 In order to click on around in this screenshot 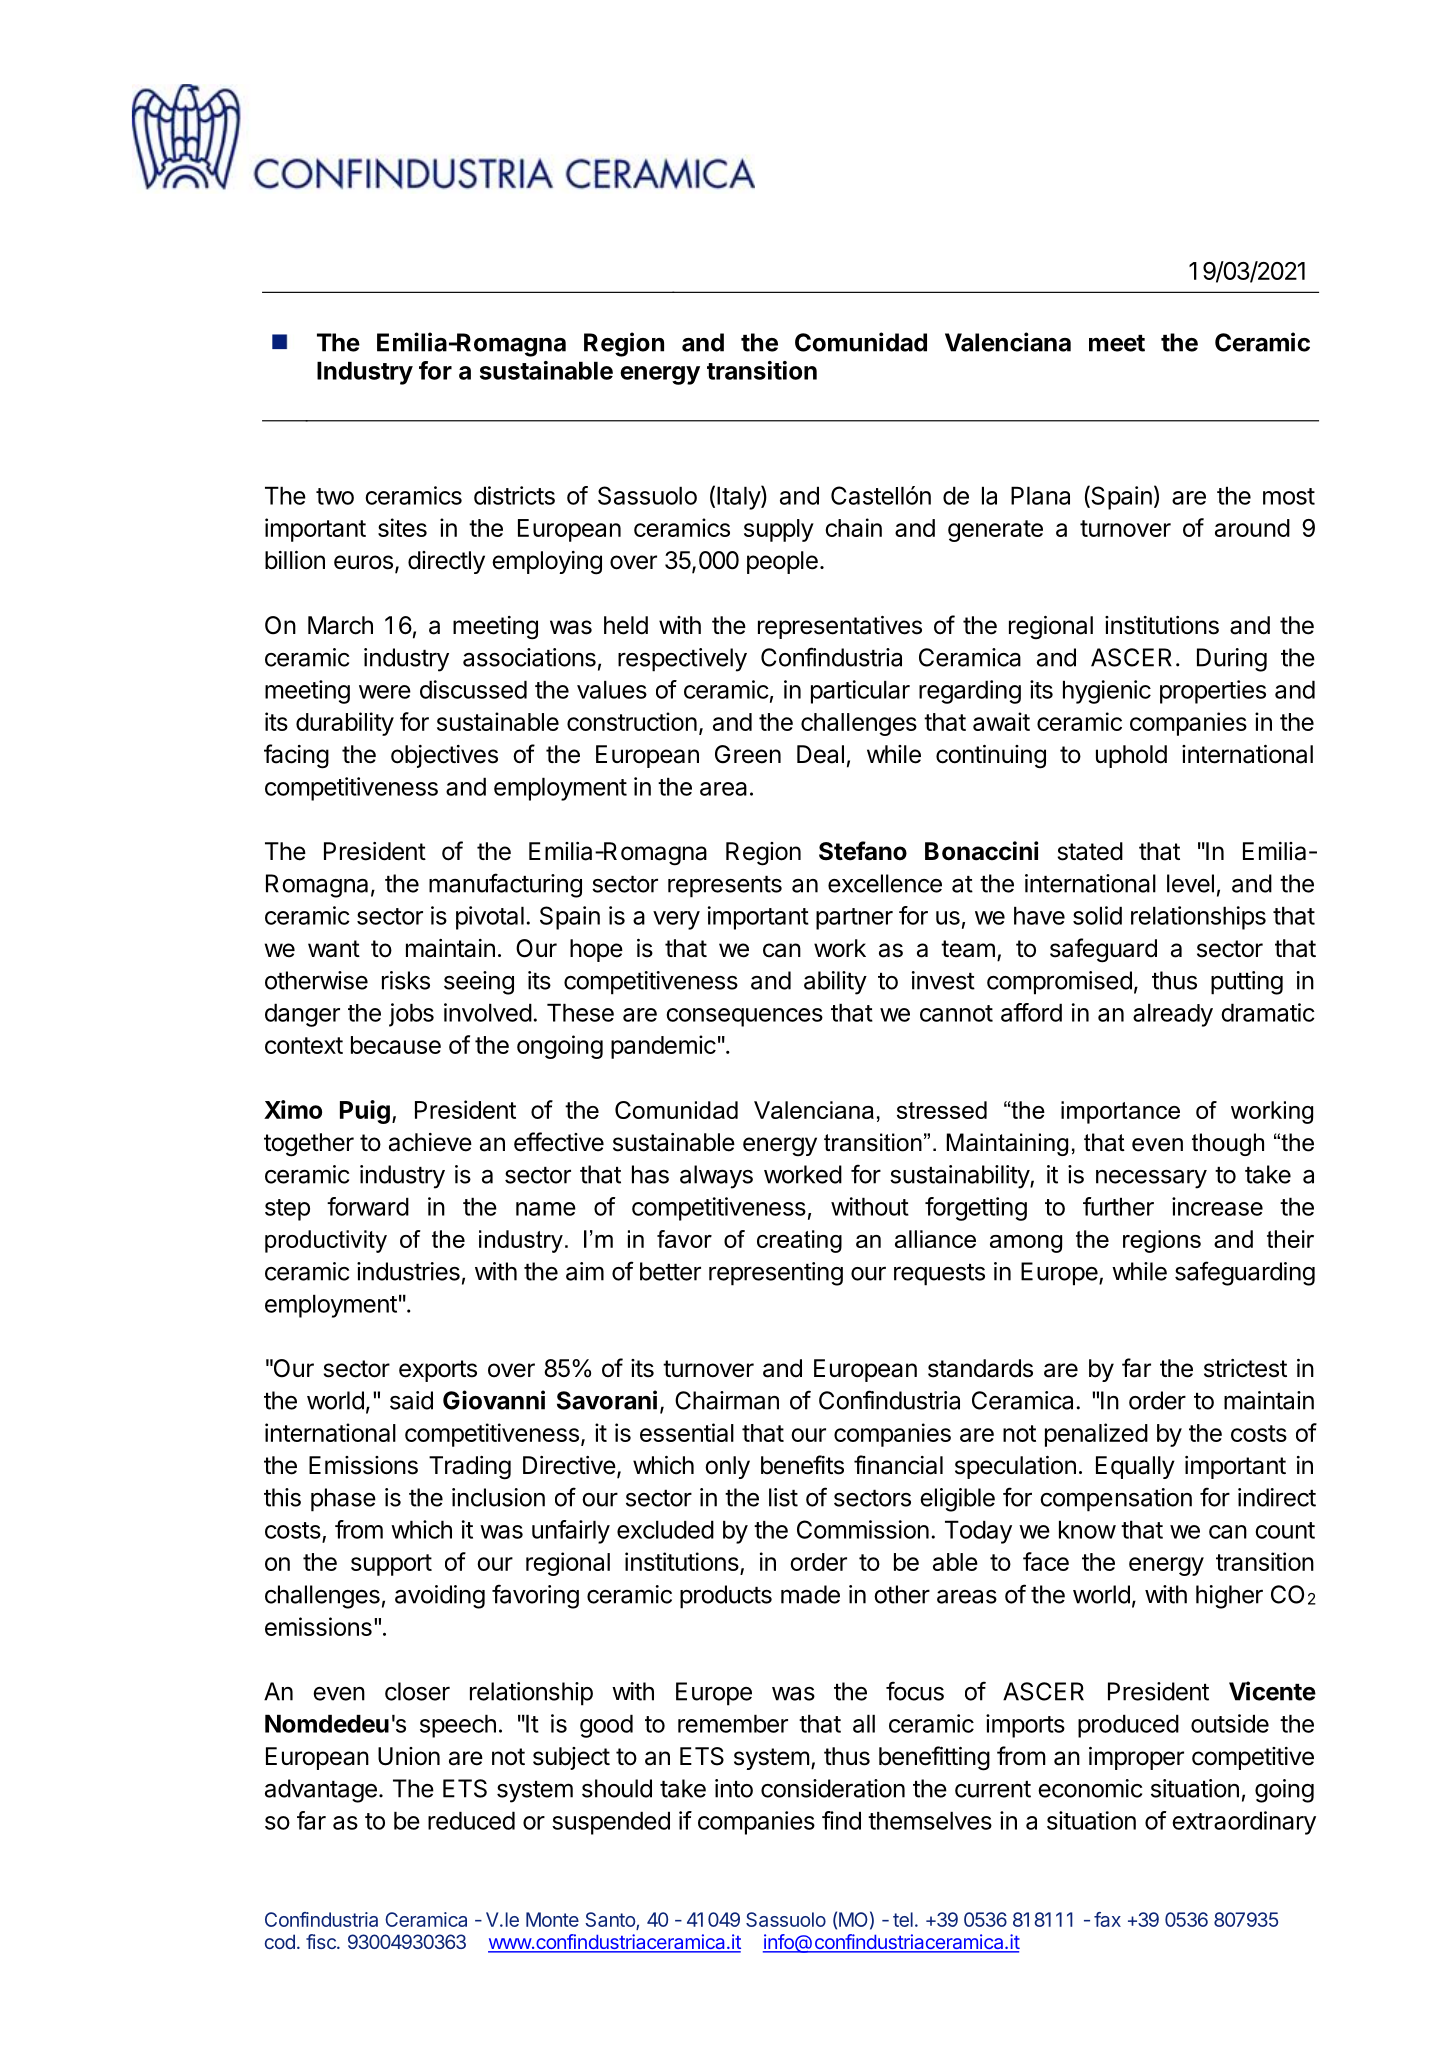, I will do `click(1252, 528)`.
